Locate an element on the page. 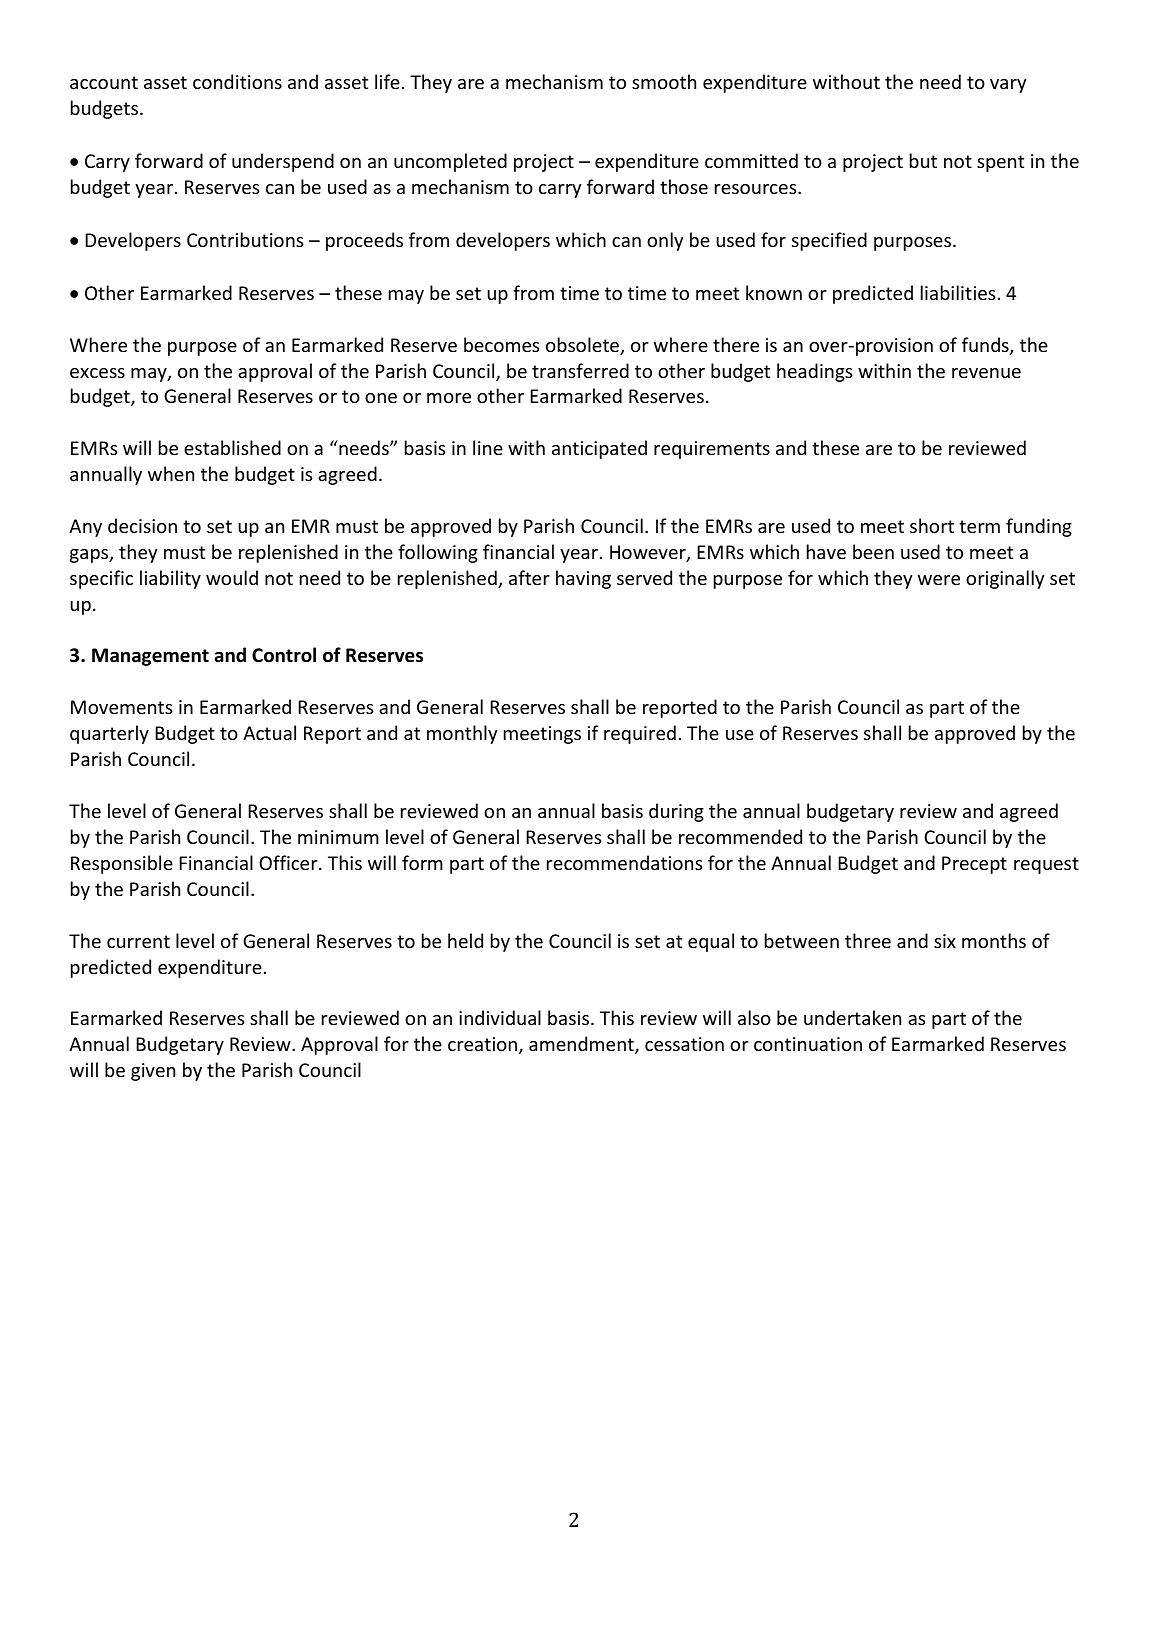 The width and height of the page is (1149, 1625). conditions is located at coordinates (237, 81).
